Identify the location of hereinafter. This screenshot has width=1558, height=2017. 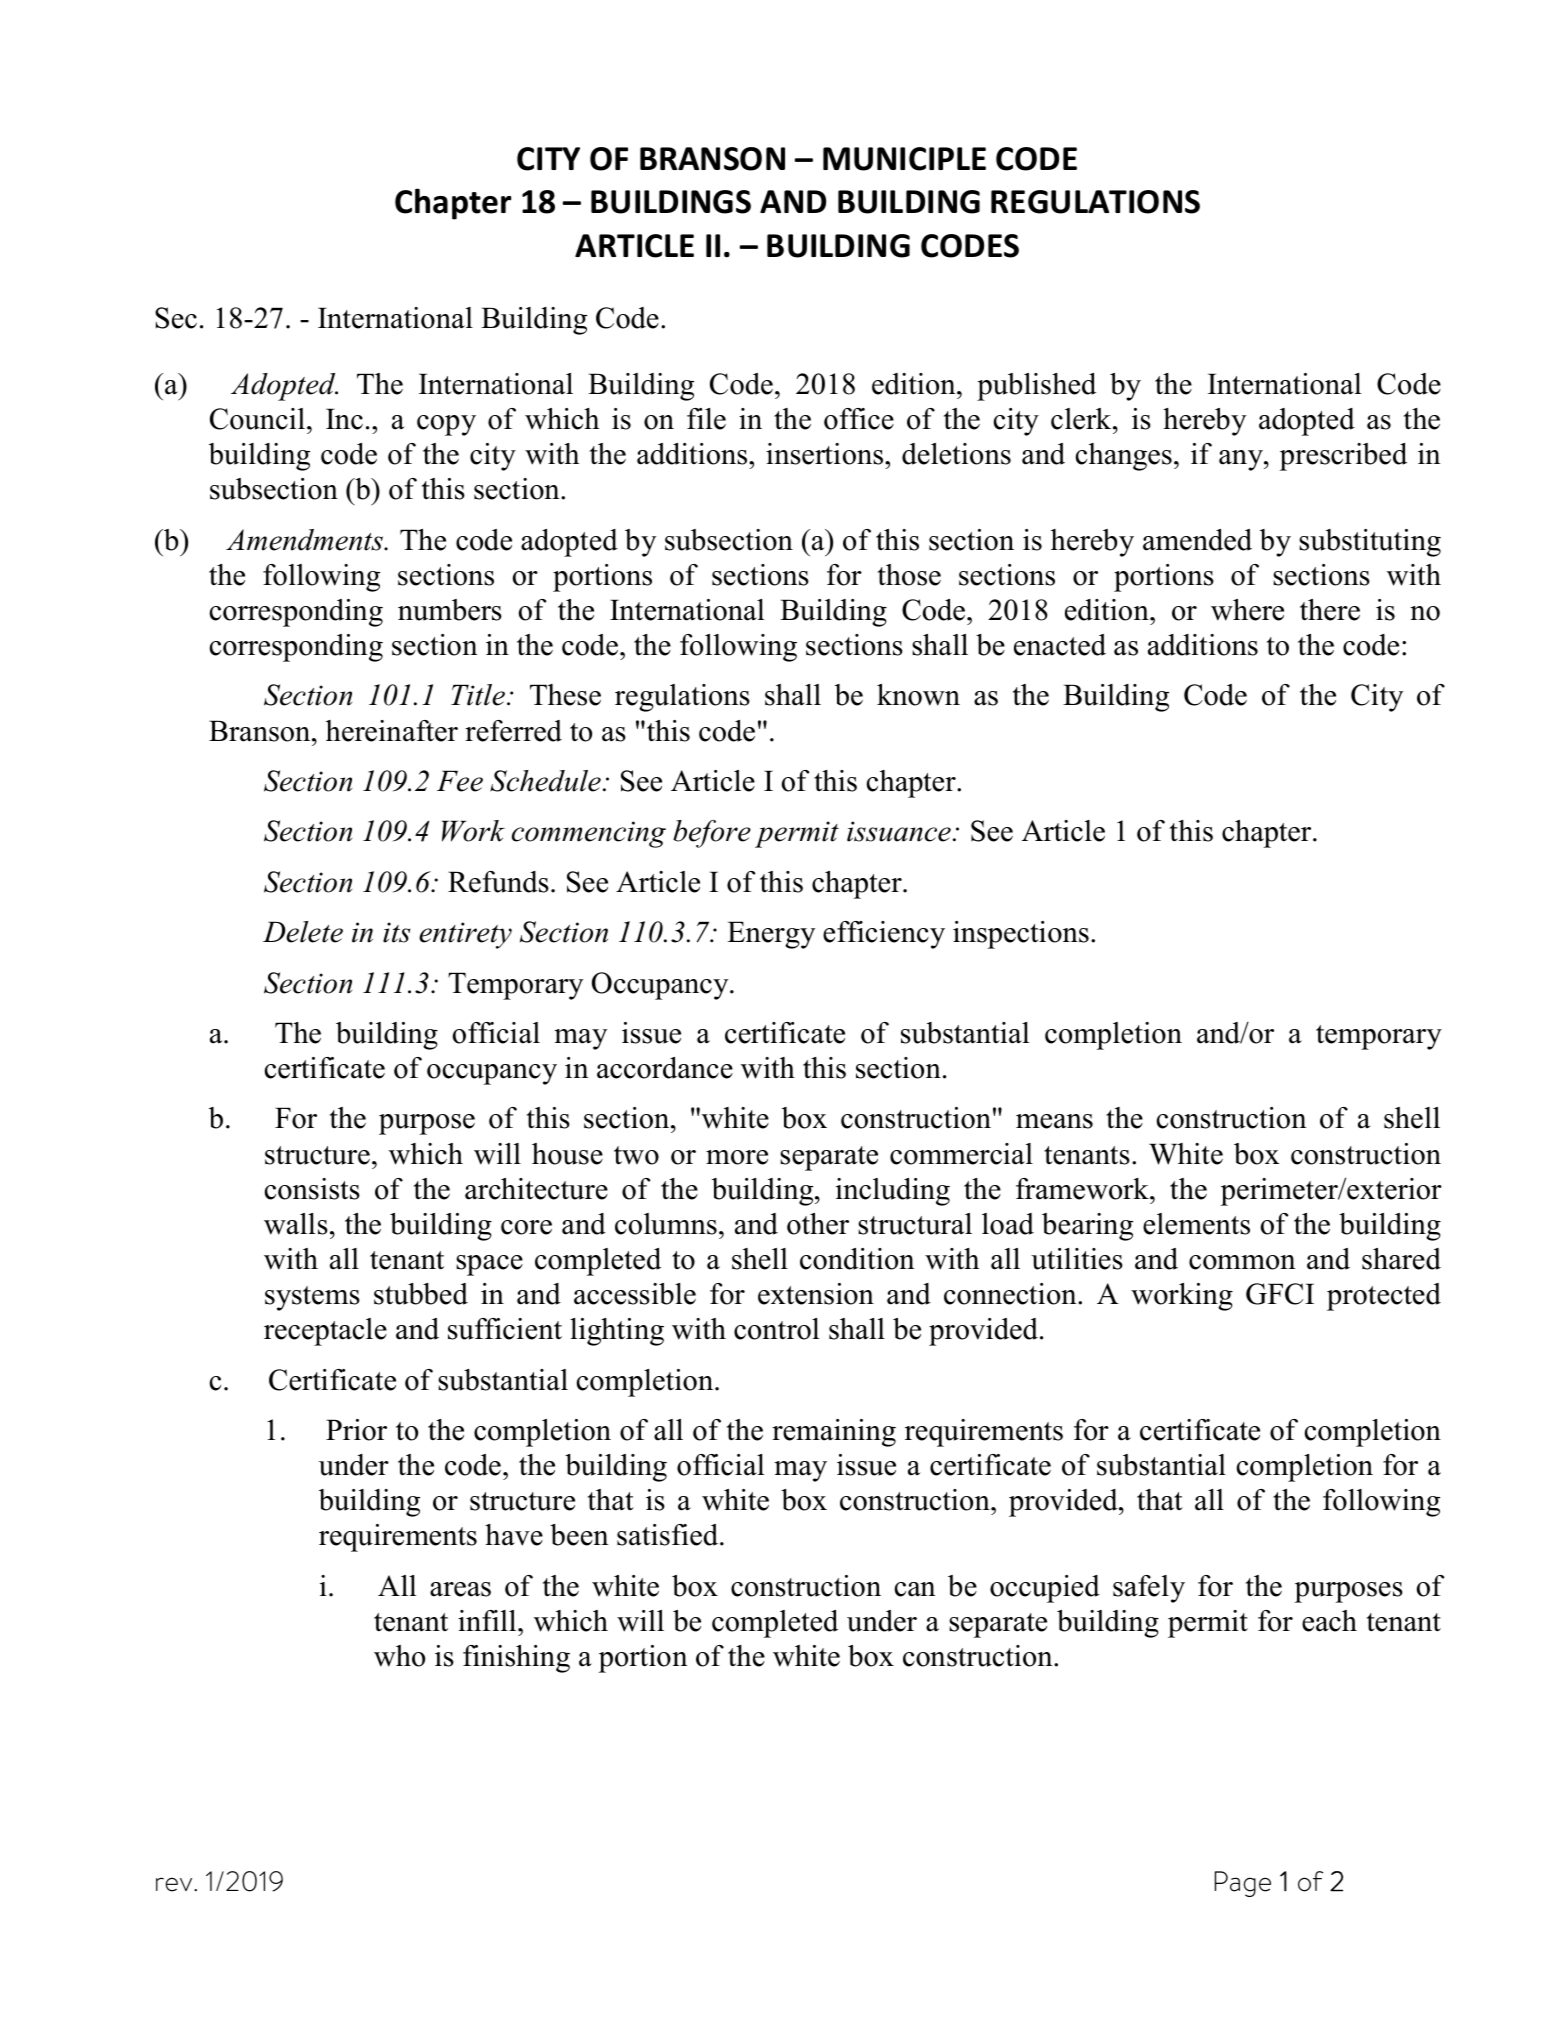
(392, 731).
